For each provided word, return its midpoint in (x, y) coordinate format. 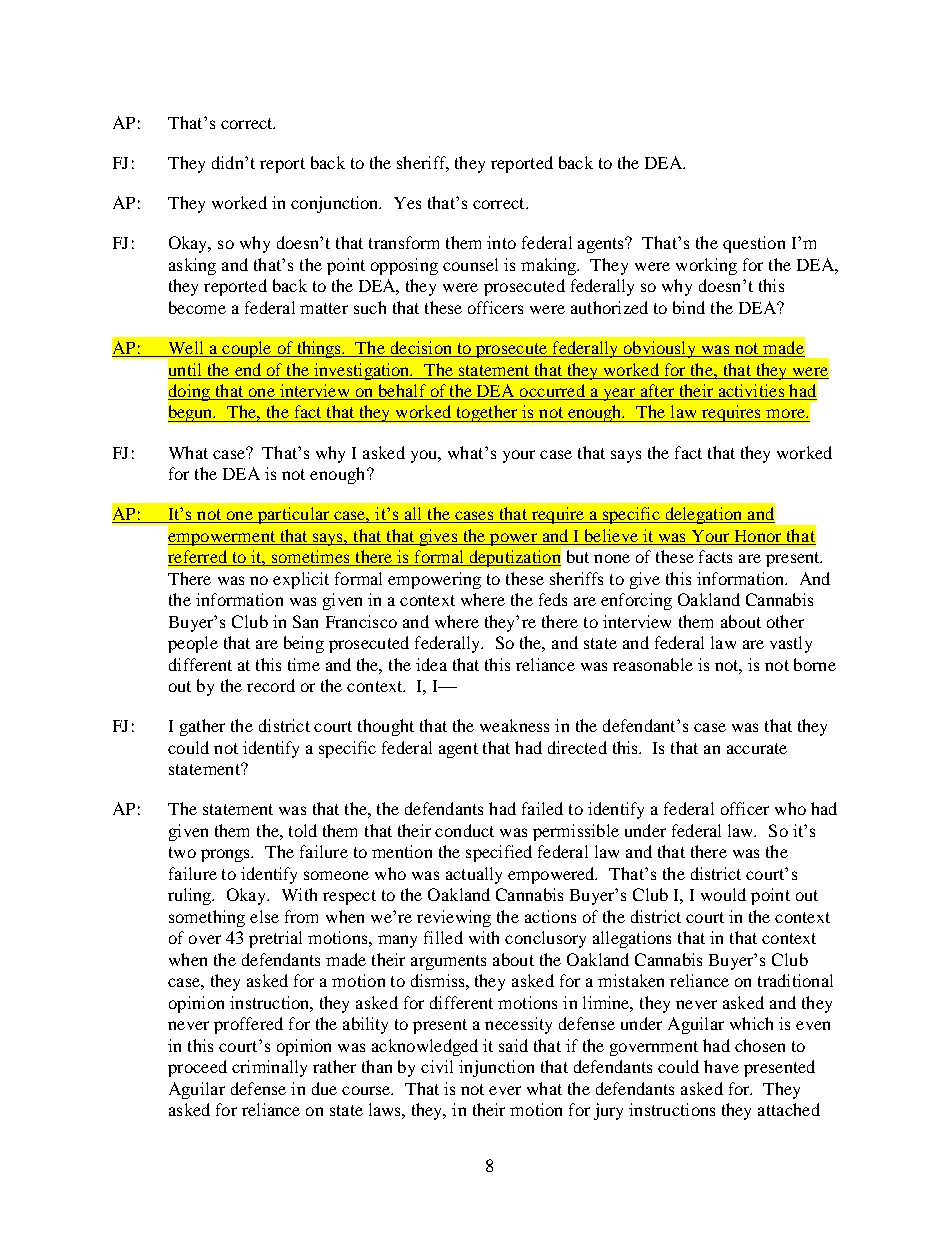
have (721, 1066)
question (754, 244)
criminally (269, 1068)
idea (431, 664)
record (271, 685)
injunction (496, 1068)
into (501, 242)
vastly (791, 644)
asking (192, 266)
